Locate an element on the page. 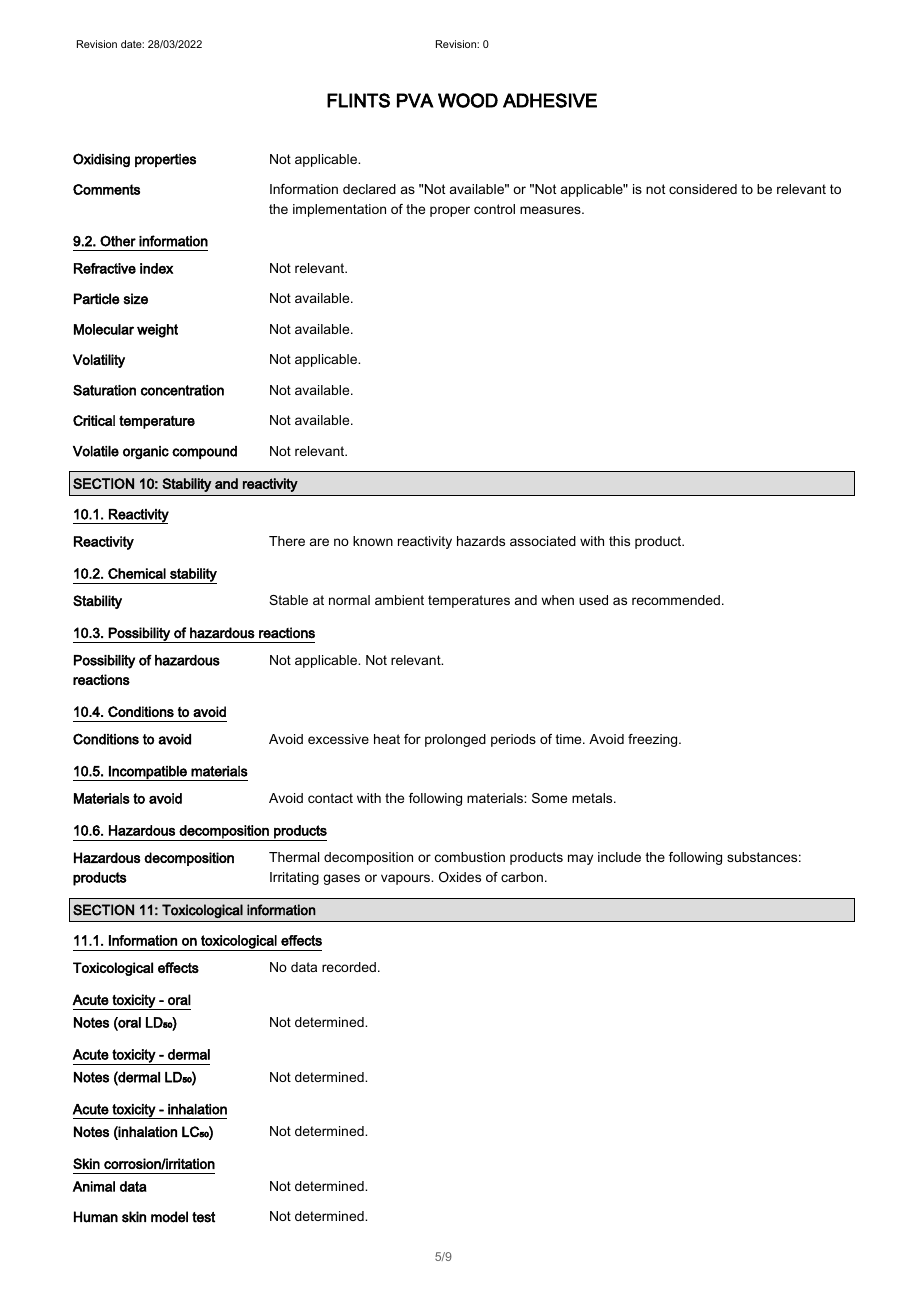 Image resolution: width=924 pixels, height=1308 pixels. Oxidising is located at coordinates (101, 160).
